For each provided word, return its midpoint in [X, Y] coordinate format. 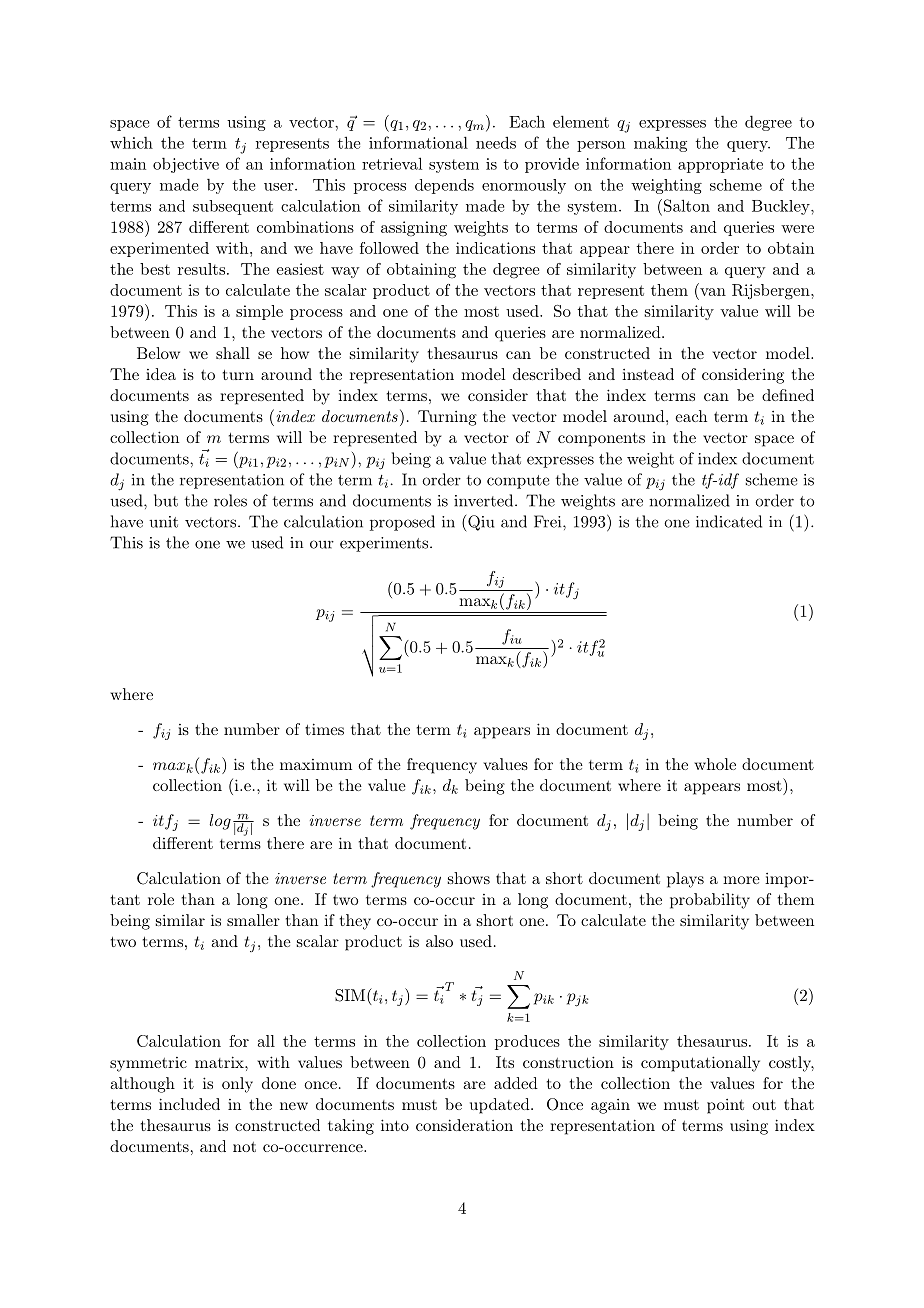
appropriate [720, 165]
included [189, 1104]
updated [500, 1106]
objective [186, 165]
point [725, 1106]
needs [496, 142]
